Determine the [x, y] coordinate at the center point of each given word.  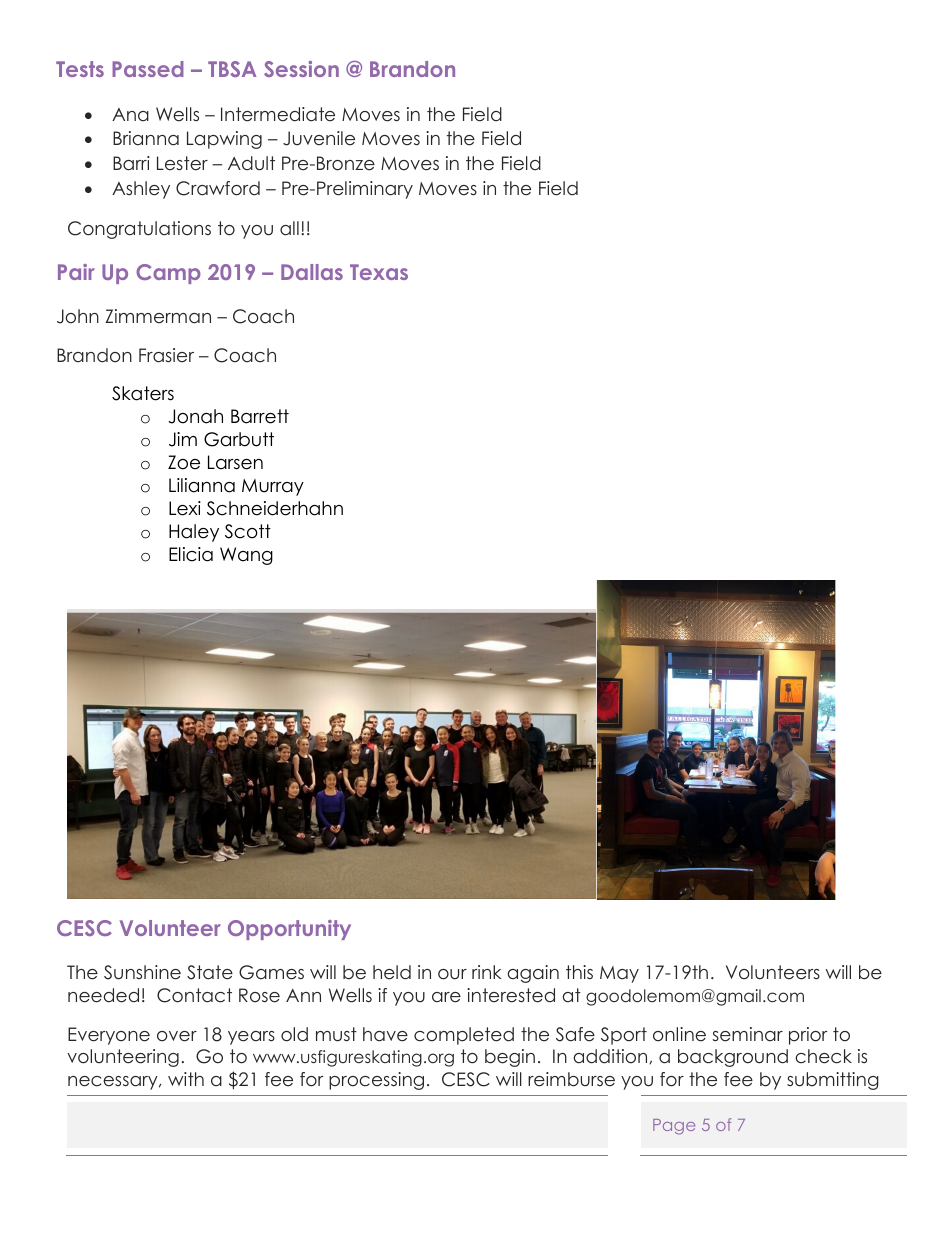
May [619, 974]
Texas [379, 272]
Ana [130, 114]
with [186, 1079]
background [733, 1058]
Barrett [260, 416]
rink [487, 972]
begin [510, 1058]
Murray [273, 487]
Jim [183, 439]
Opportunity [289, 930]
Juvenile [319, 138]
